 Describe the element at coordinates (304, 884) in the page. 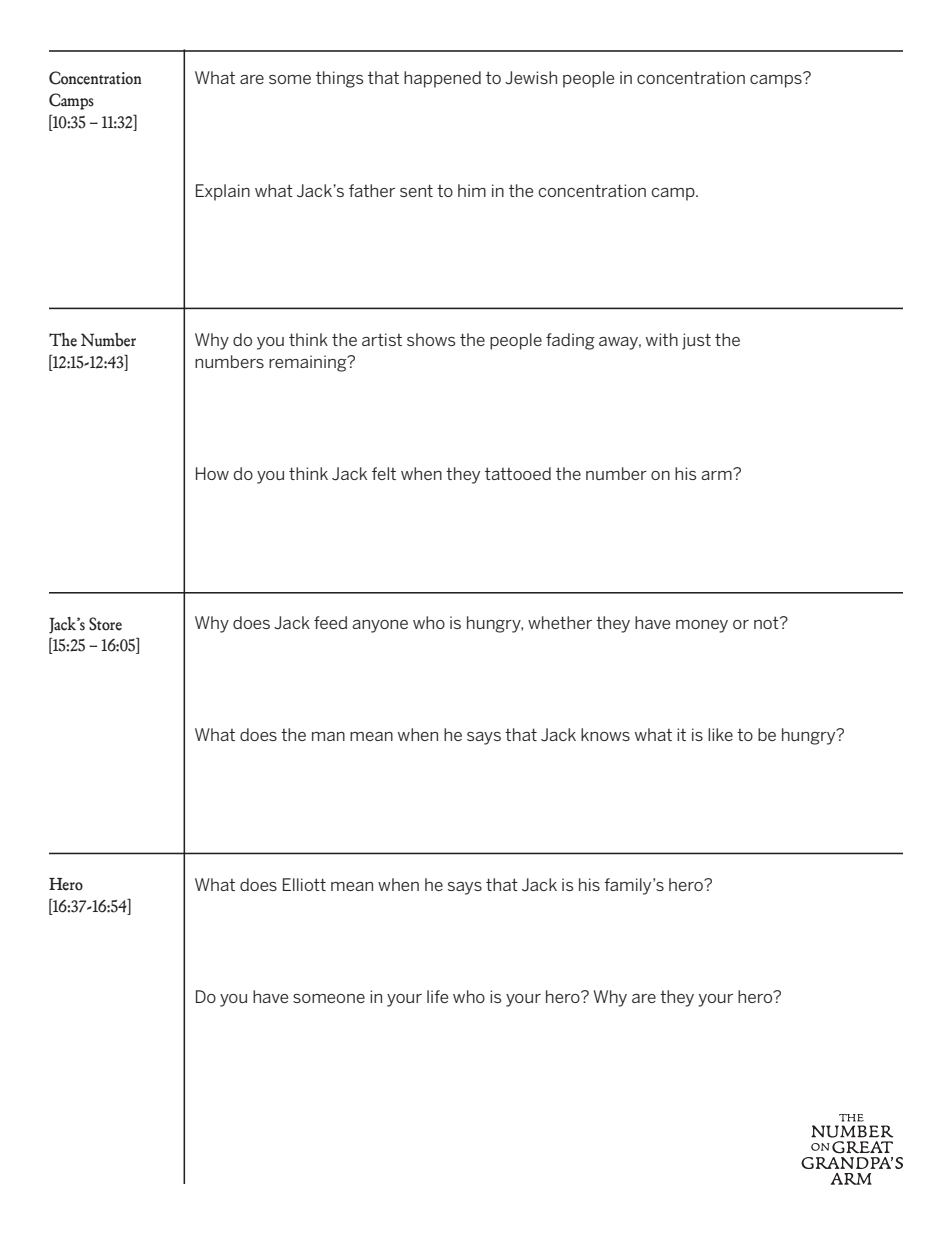

I see `Elliott` at that location.
